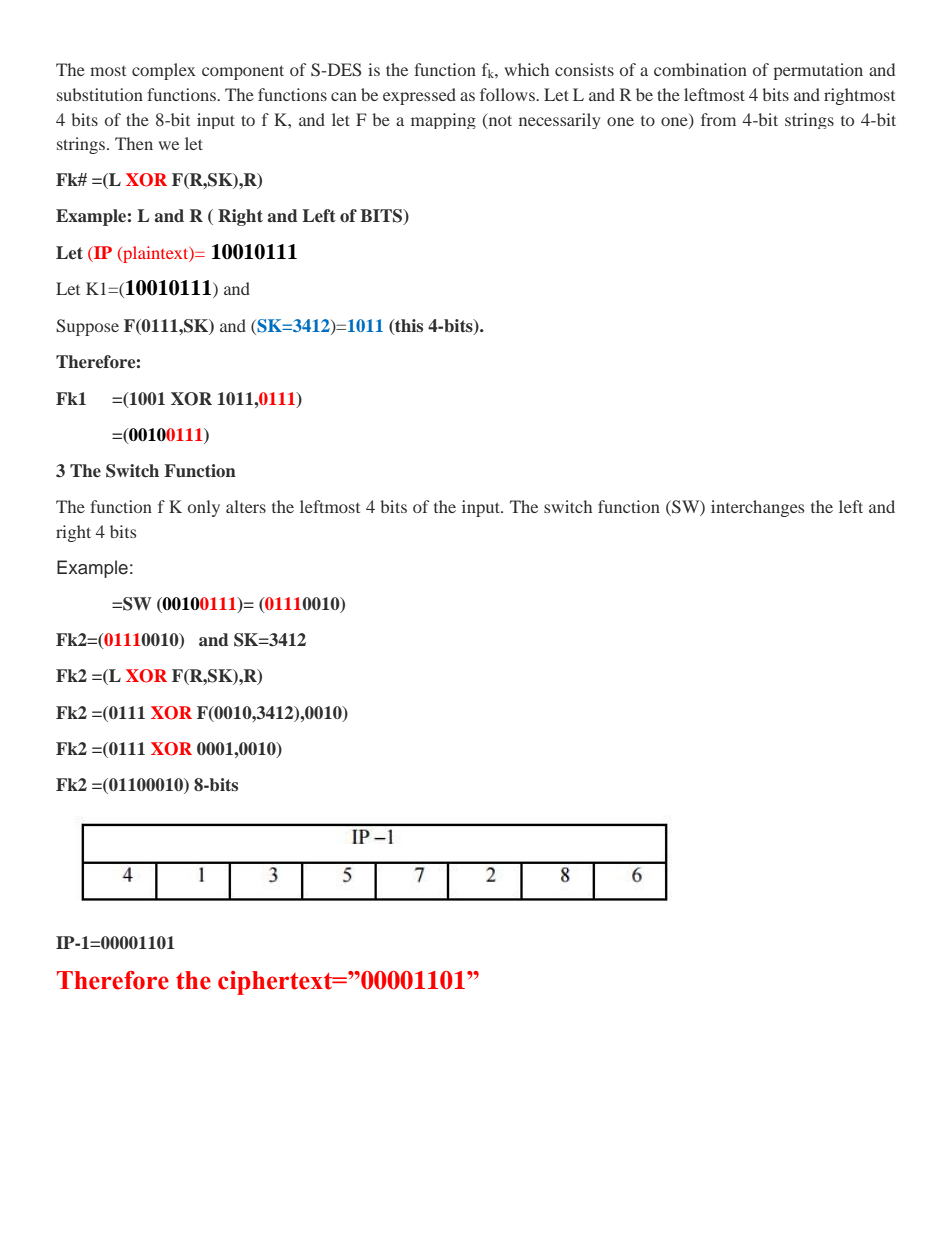 This image has height=1233, width=952. Describe the element at coordinates (134, 143) in the image. I see `Then` at that location.
